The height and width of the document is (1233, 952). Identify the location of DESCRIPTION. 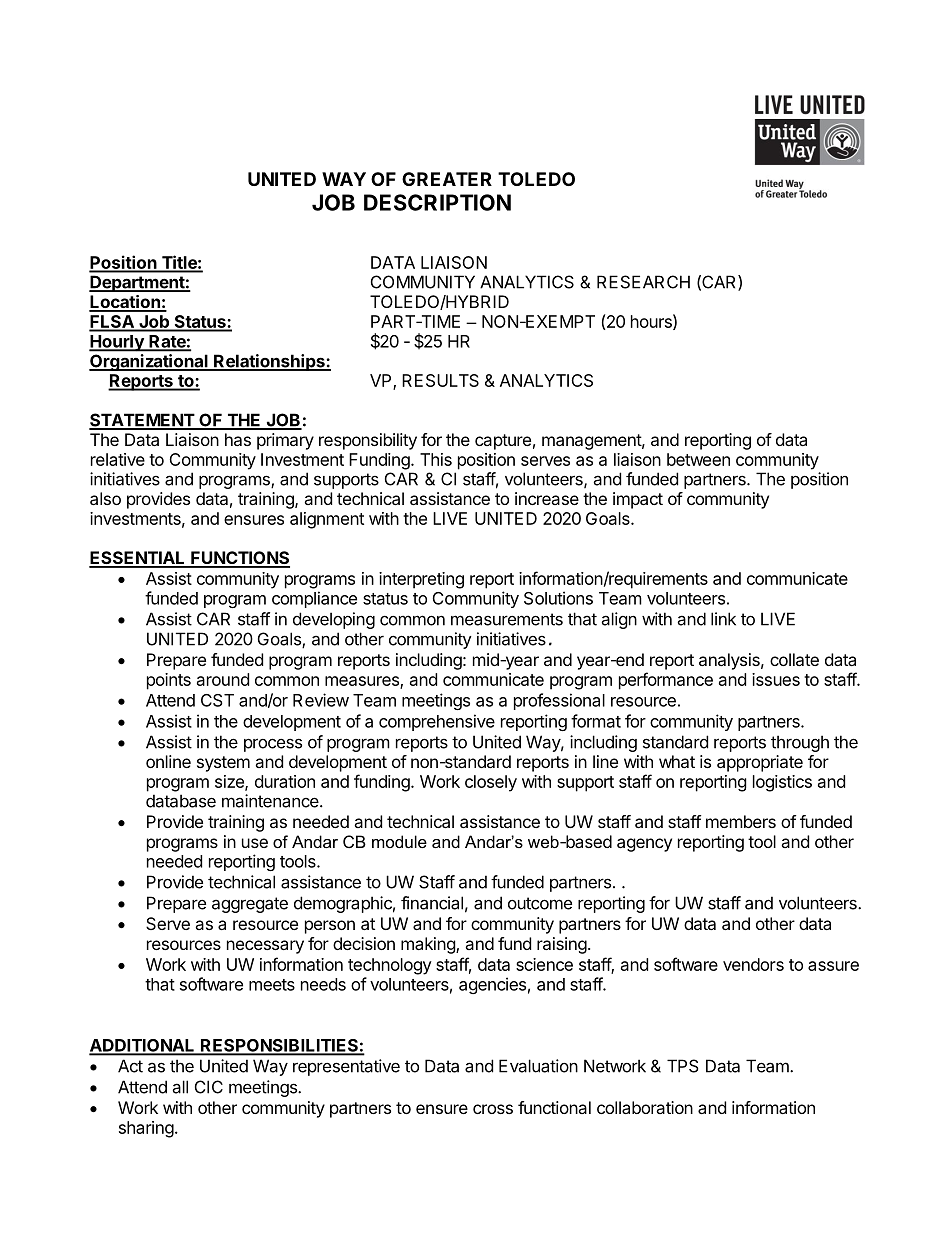
(437, 202).
